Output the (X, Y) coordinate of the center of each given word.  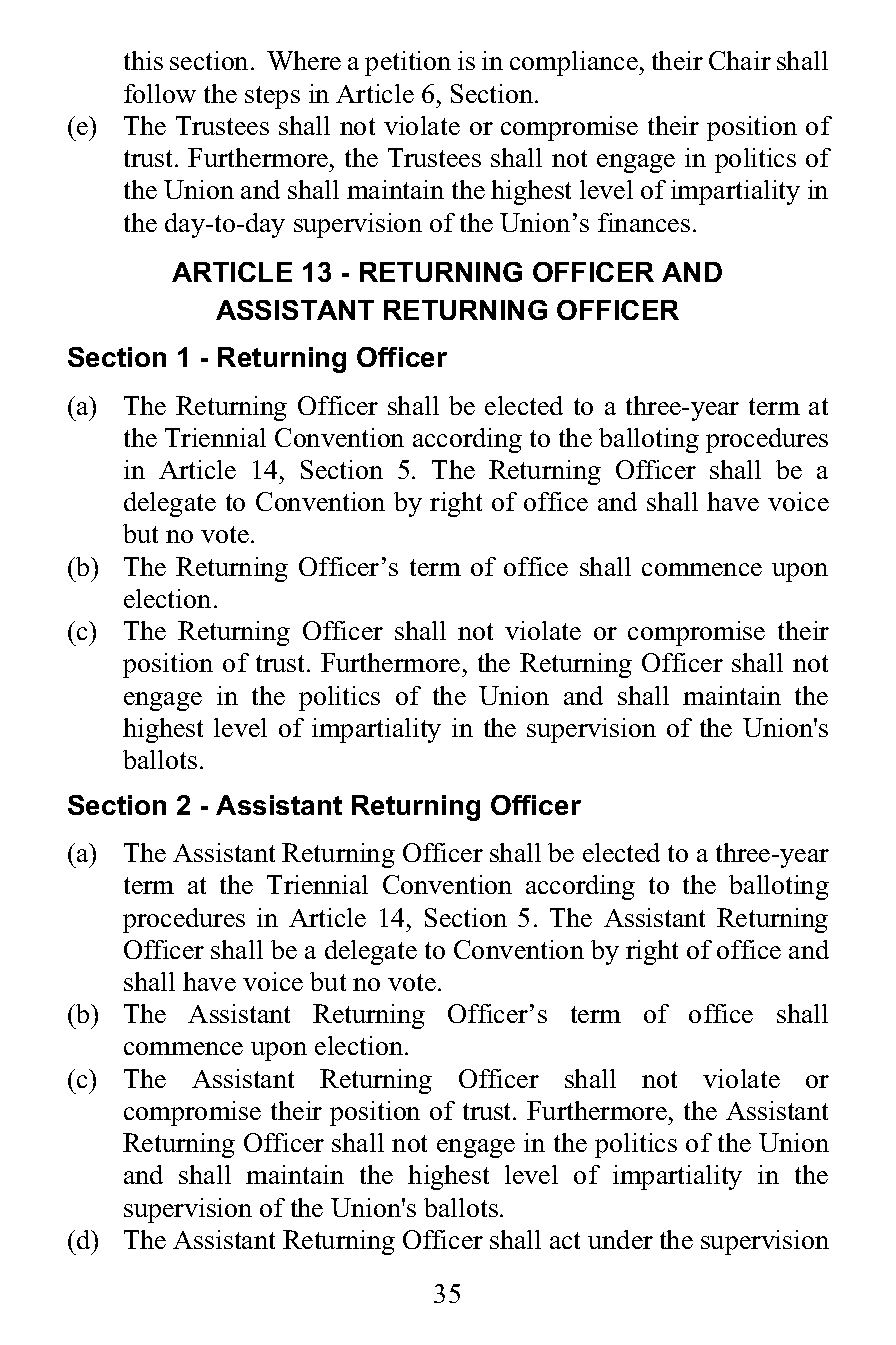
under (620, 1239)
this (143, 60)
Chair (740, 60)
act (565, 1240)
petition (408, 63)
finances (644, 222)
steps (272, 97)
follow (160, 93)
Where (304, 60)
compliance (575, 63)
